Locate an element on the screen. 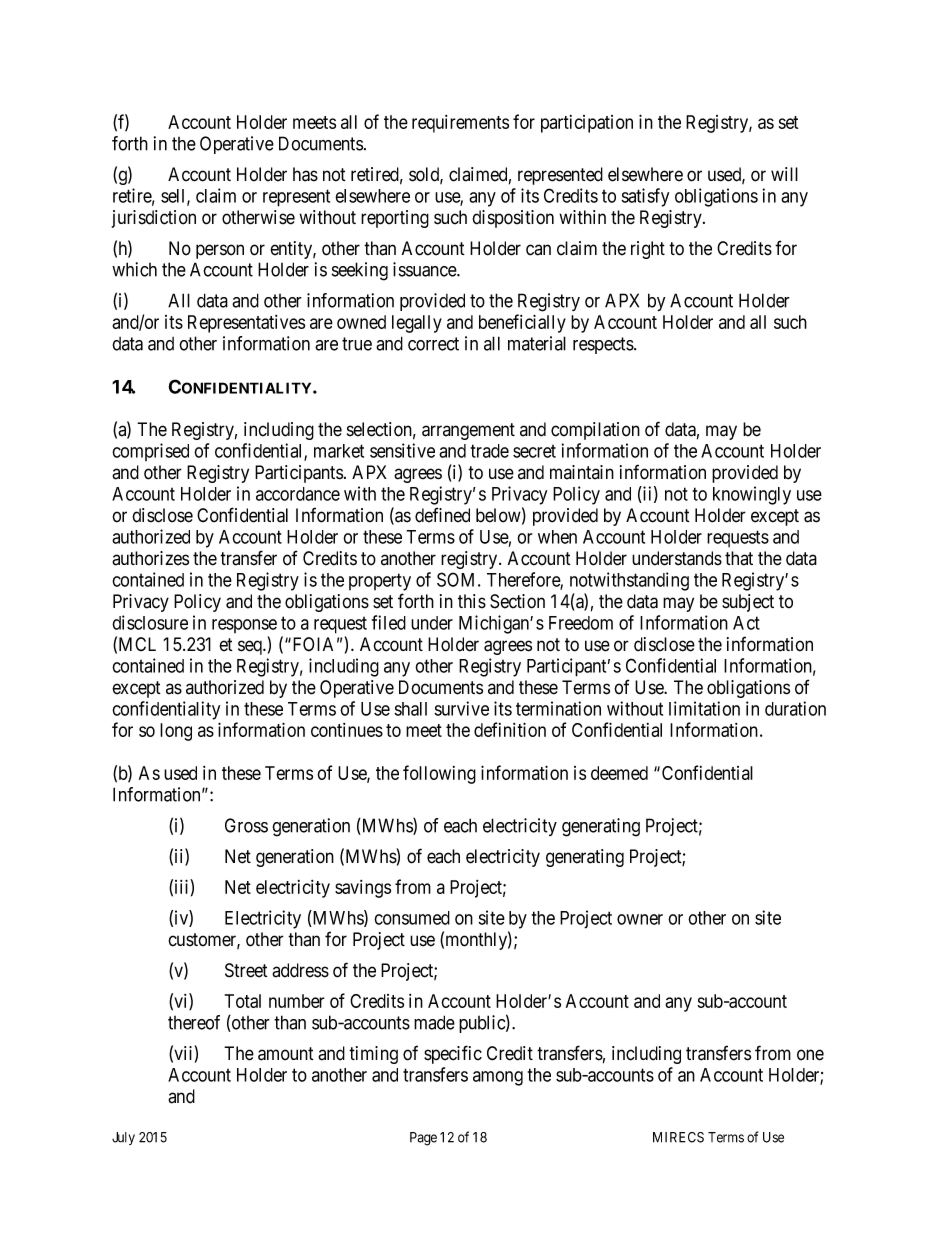 The width and height of the screenshot is (952, 1233). among is located at coordinates (498, 1078).
